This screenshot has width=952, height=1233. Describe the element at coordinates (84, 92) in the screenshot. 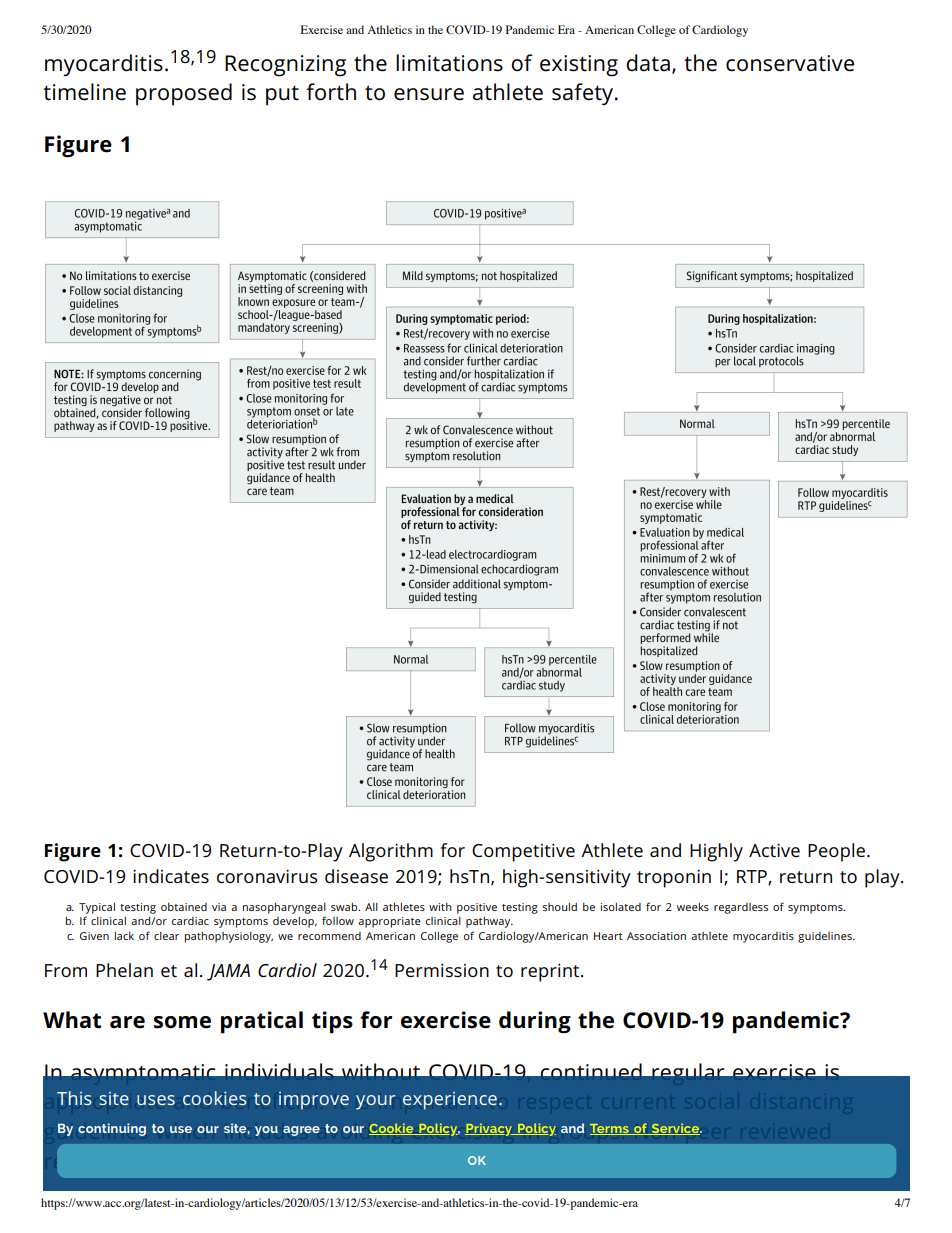

I see `timeline` at that location.
